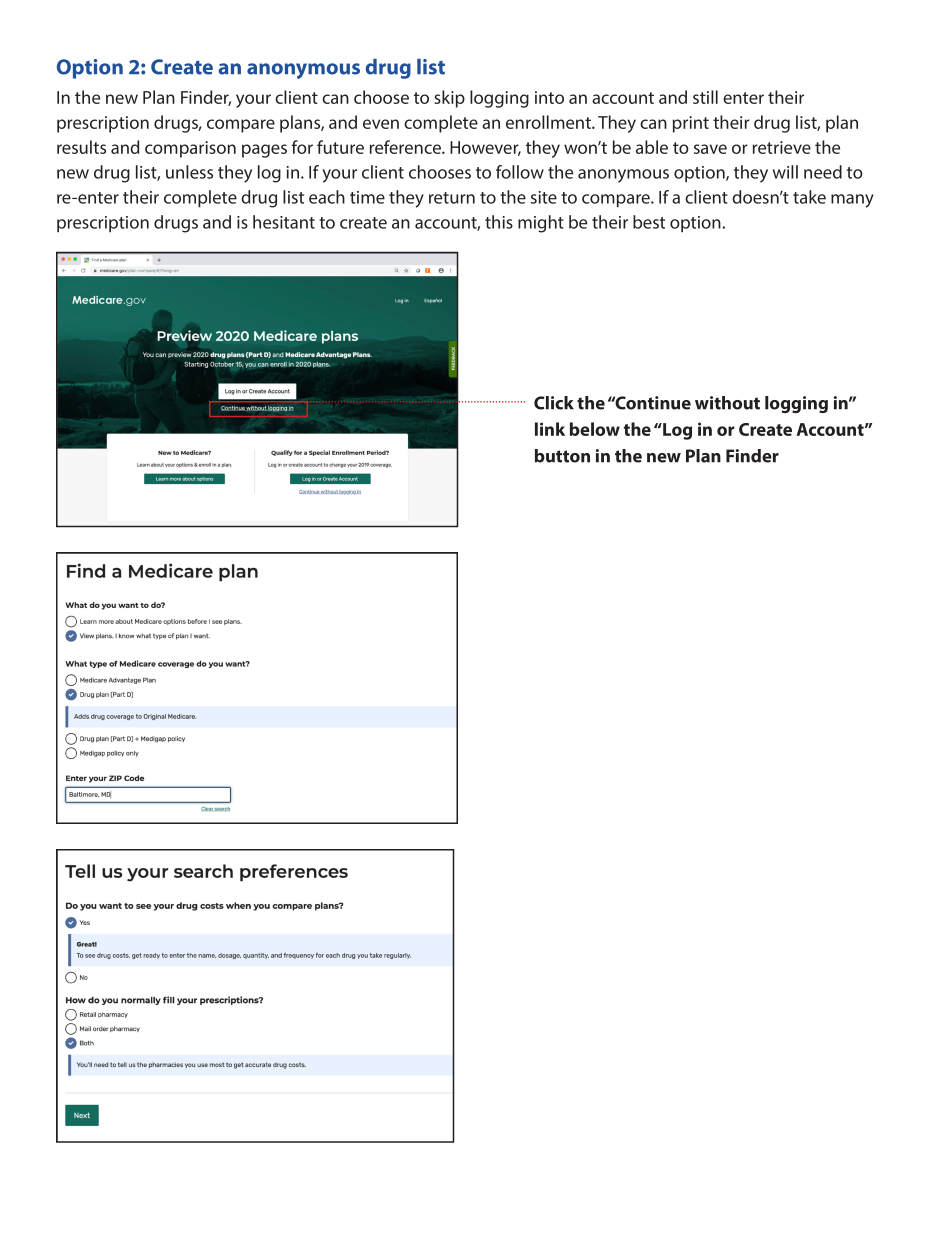 The height and width of the image is (1233, 952). What do you see at coordinates (541, 224) in the image?
I see `might` at bounding box center [541, 224].
